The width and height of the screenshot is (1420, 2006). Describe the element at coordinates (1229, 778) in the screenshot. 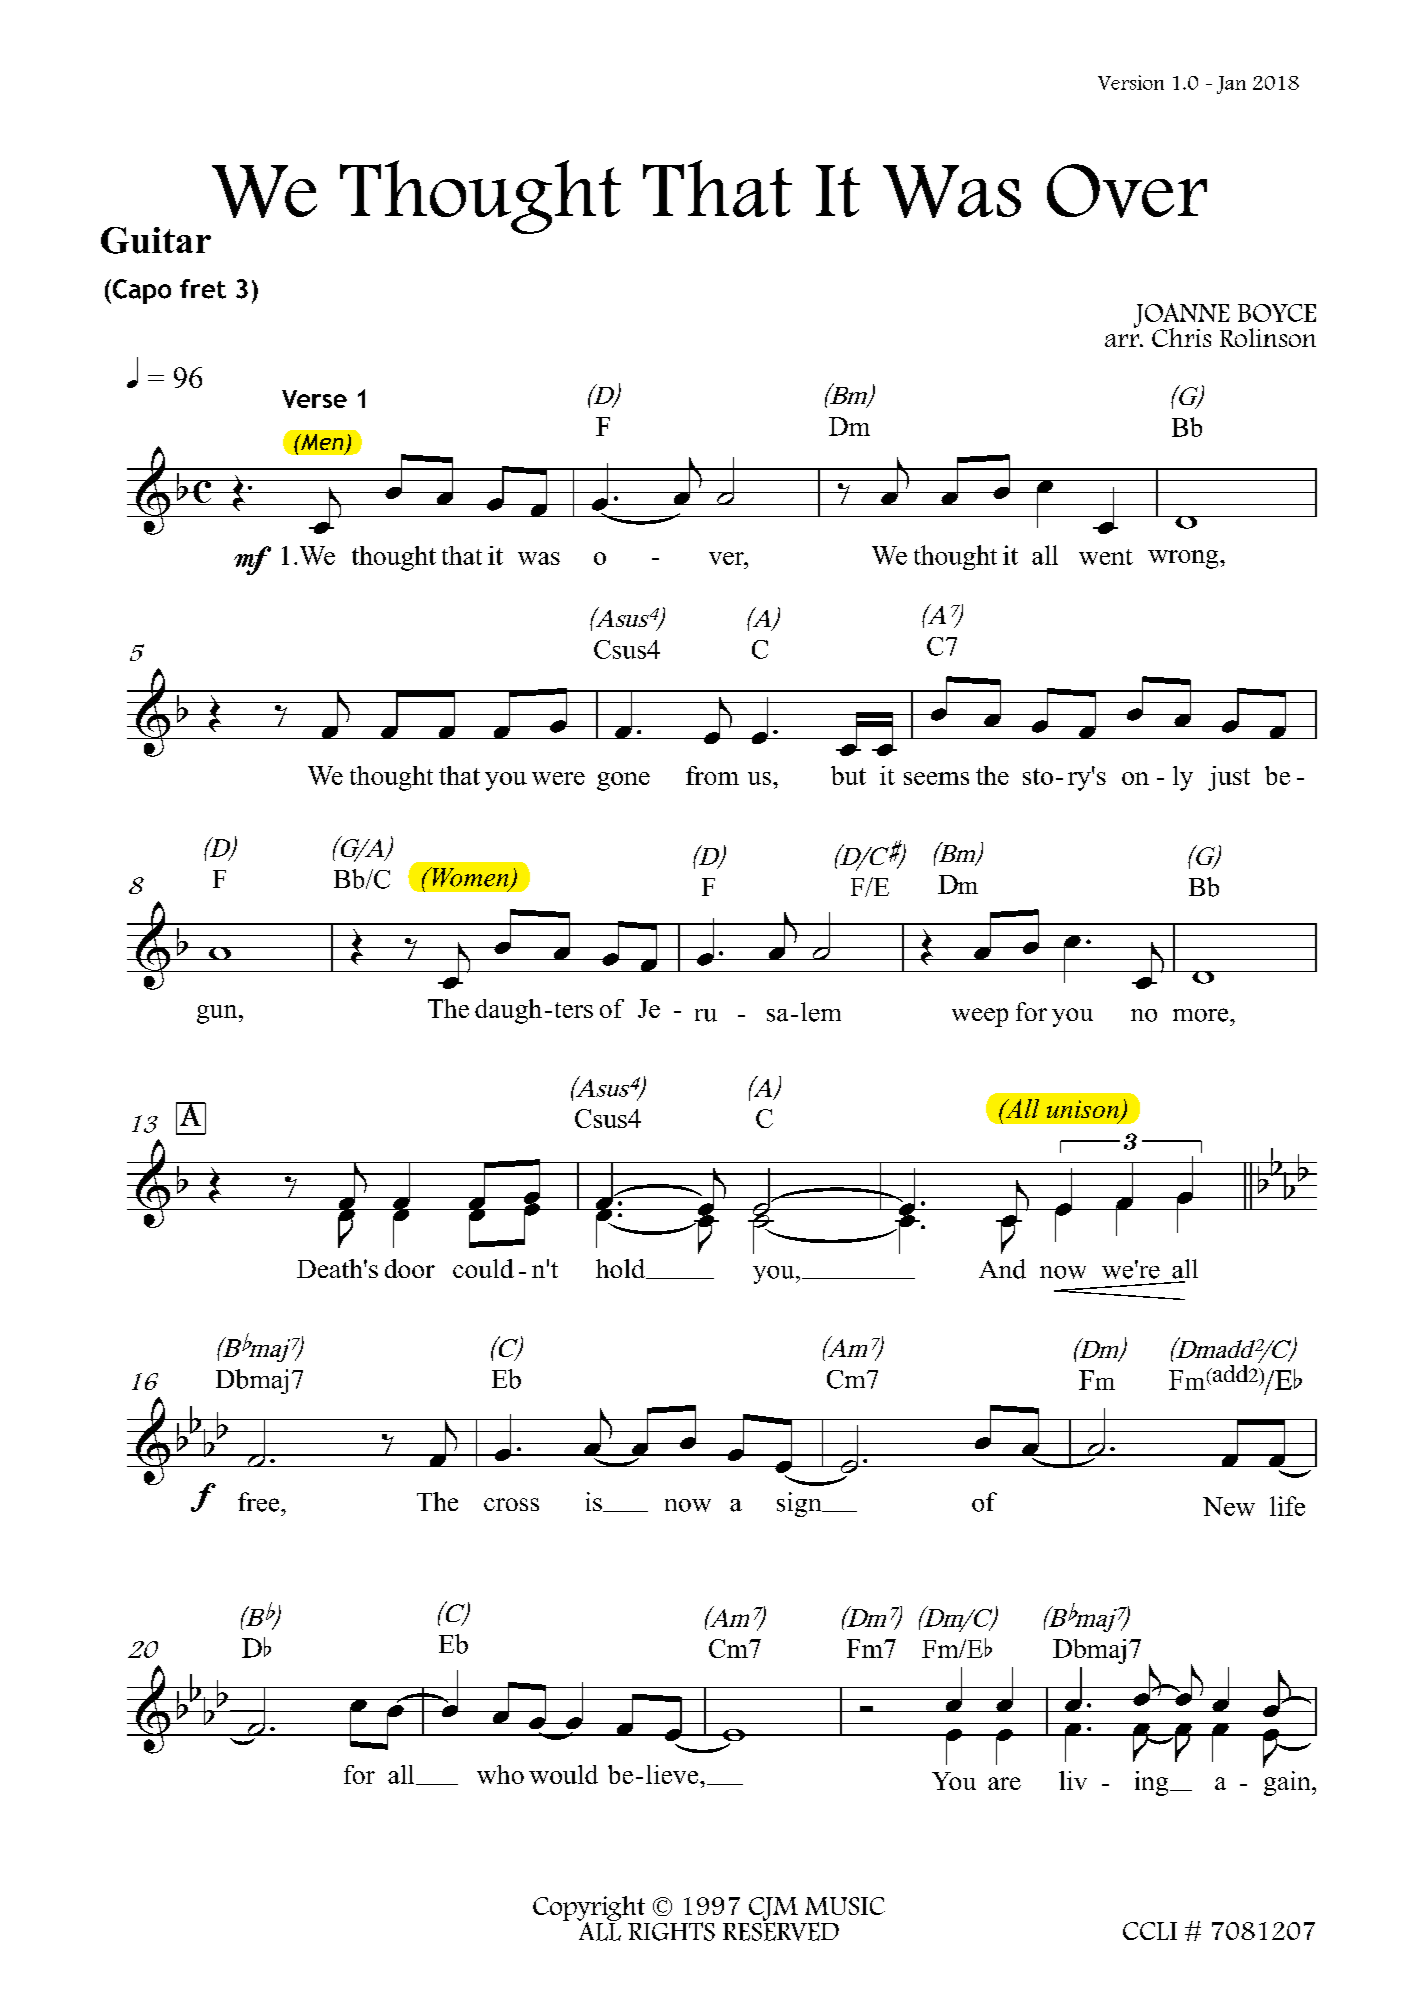

I see `just` at that location.
